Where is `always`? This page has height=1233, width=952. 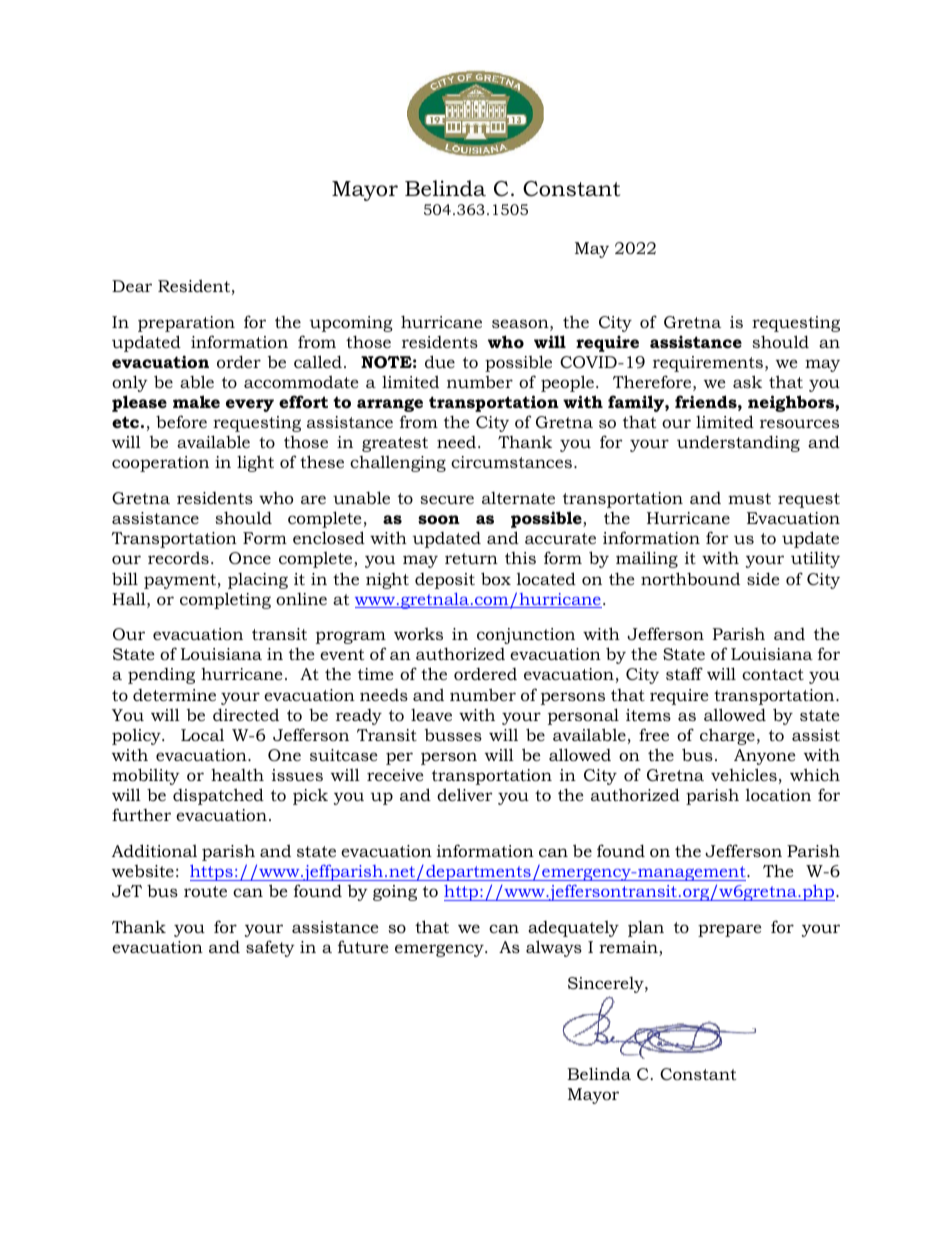 always is located at coordinates (554, 948).
